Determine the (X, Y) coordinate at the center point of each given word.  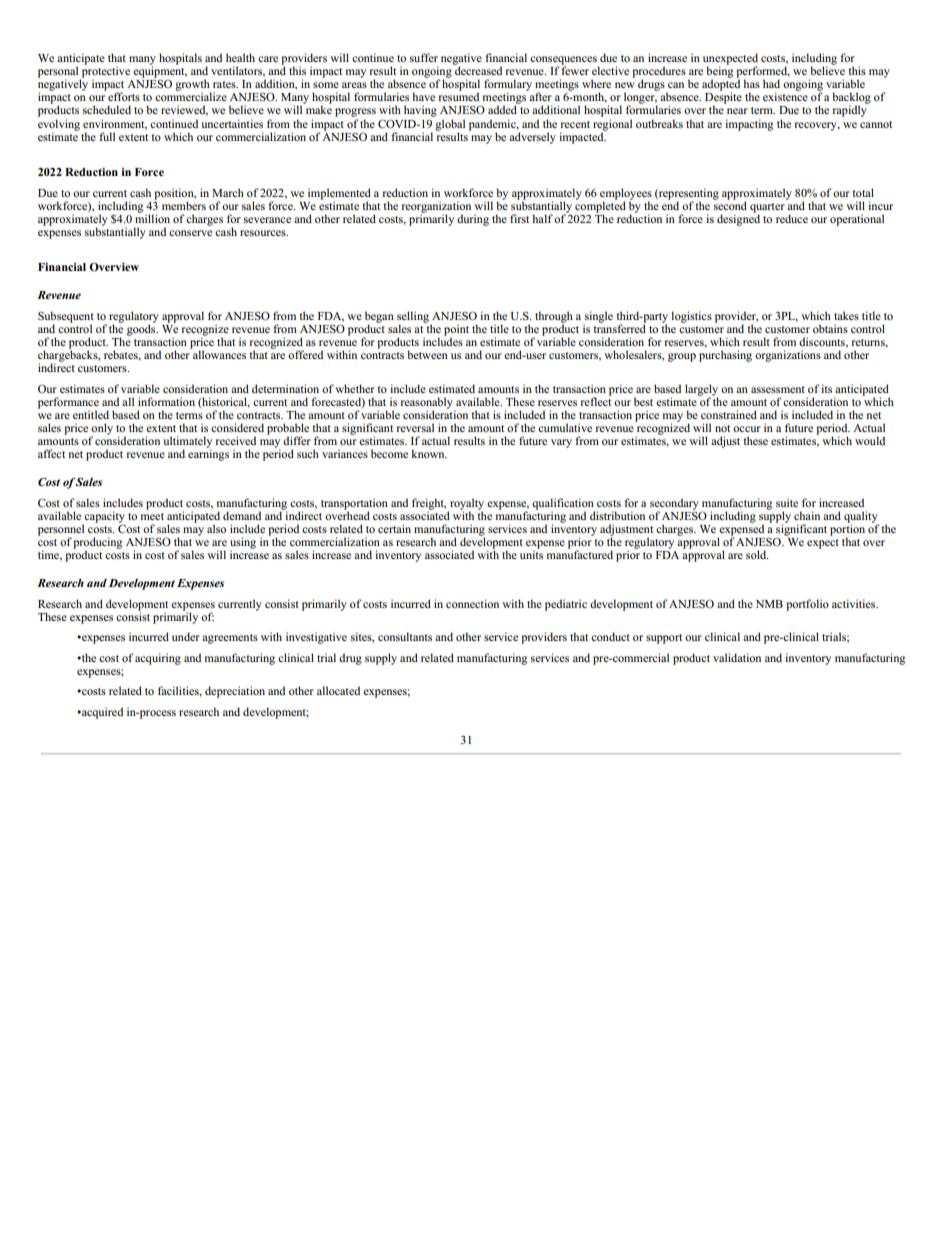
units (531, 553)
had (771, 83)
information (166, 401)
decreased (477, 69)
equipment (160, 71)
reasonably (428, 404)
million (152, 217)
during (473, 220)
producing (97, 544)
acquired (101, 713)
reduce (792, 218)
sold (757, 554)
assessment (778, 389)
